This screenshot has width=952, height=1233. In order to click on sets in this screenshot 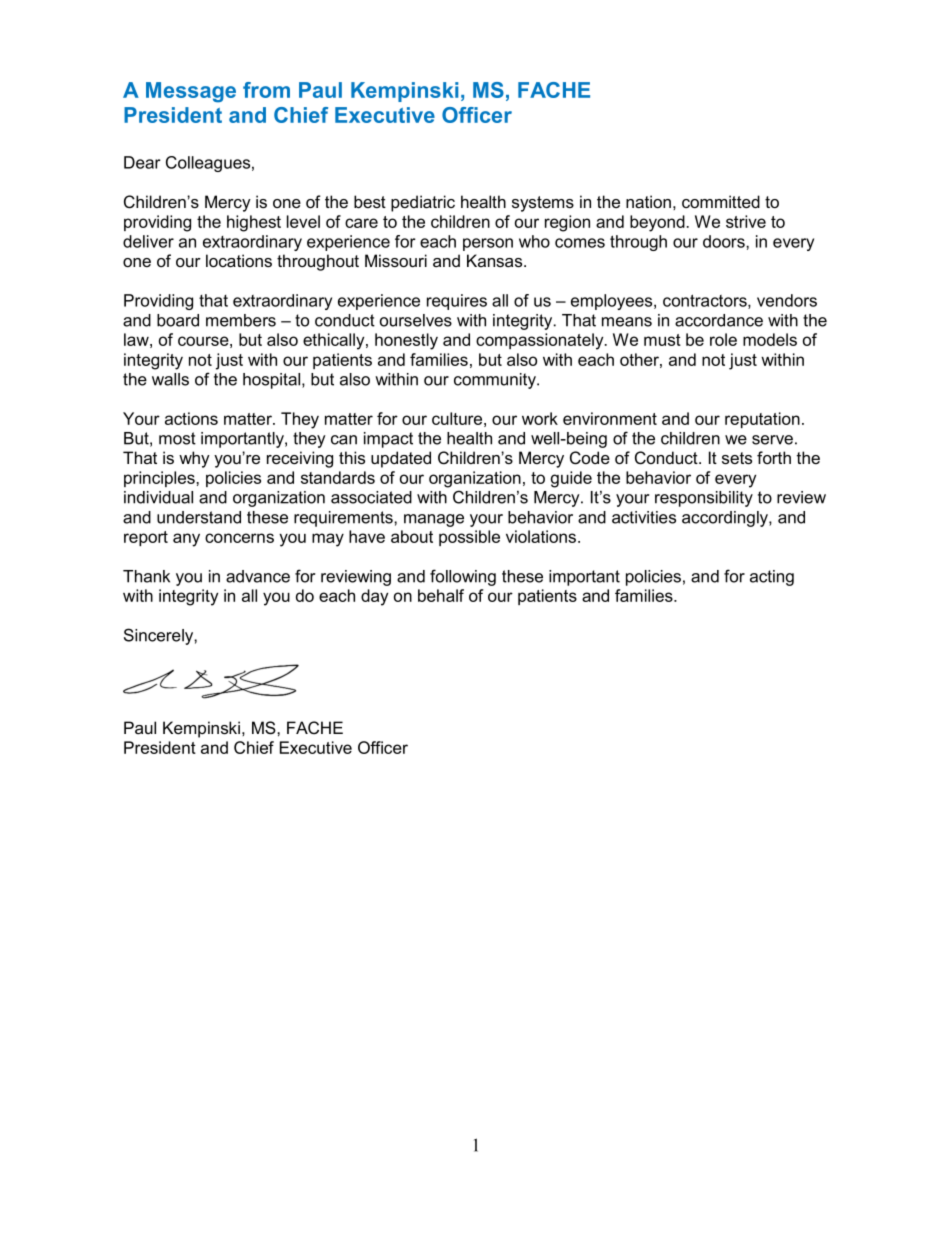, I will do `click(737, 458)`.
